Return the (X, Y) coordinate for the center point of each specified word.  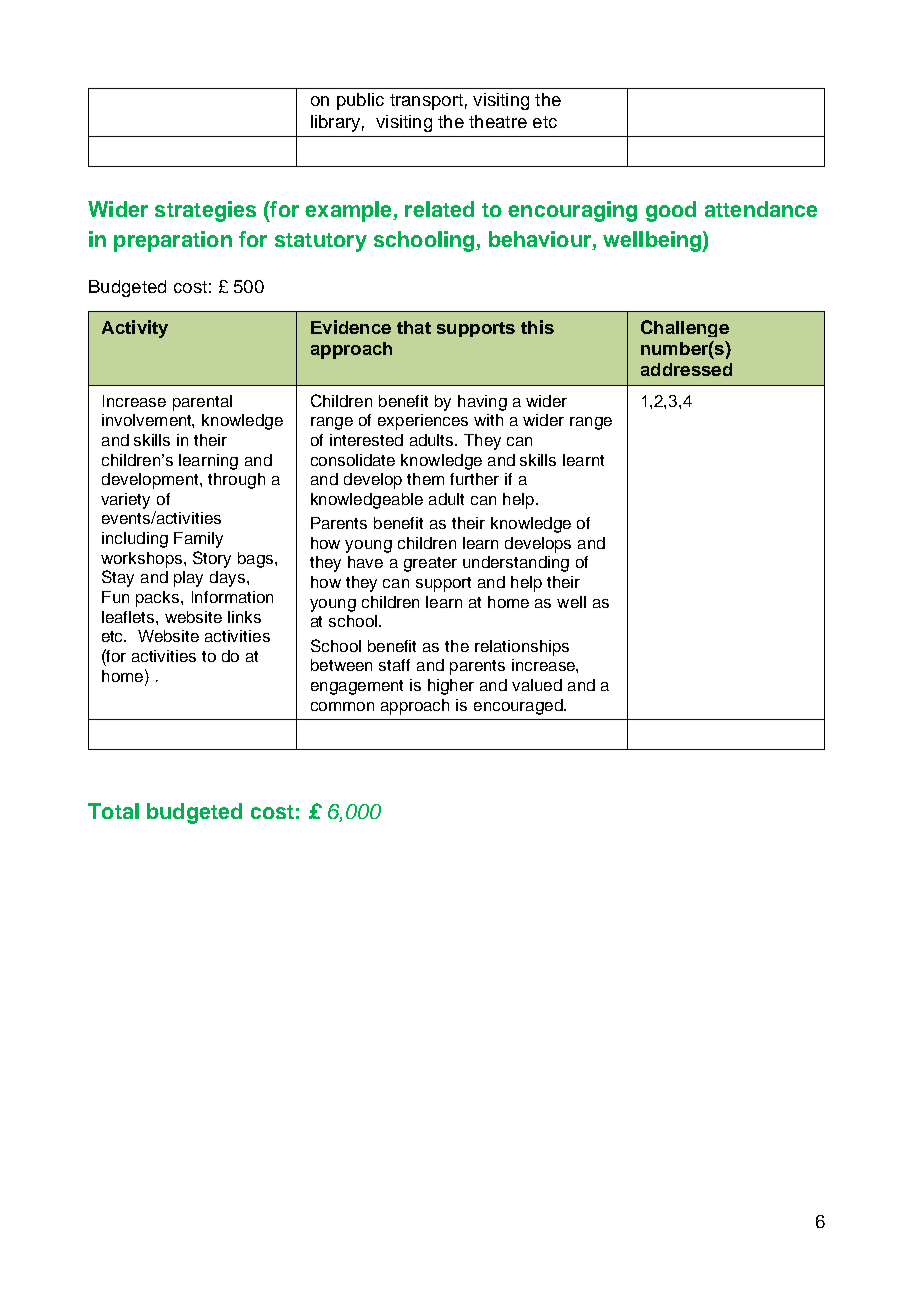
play (188, 579)
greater (430, 564)
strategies (205, 211)
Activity (135, 329)
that (414, 327)
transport (426, 102)
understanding (516, 564)
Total (113, 811)
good (671, 211)
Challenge (685, 328)
